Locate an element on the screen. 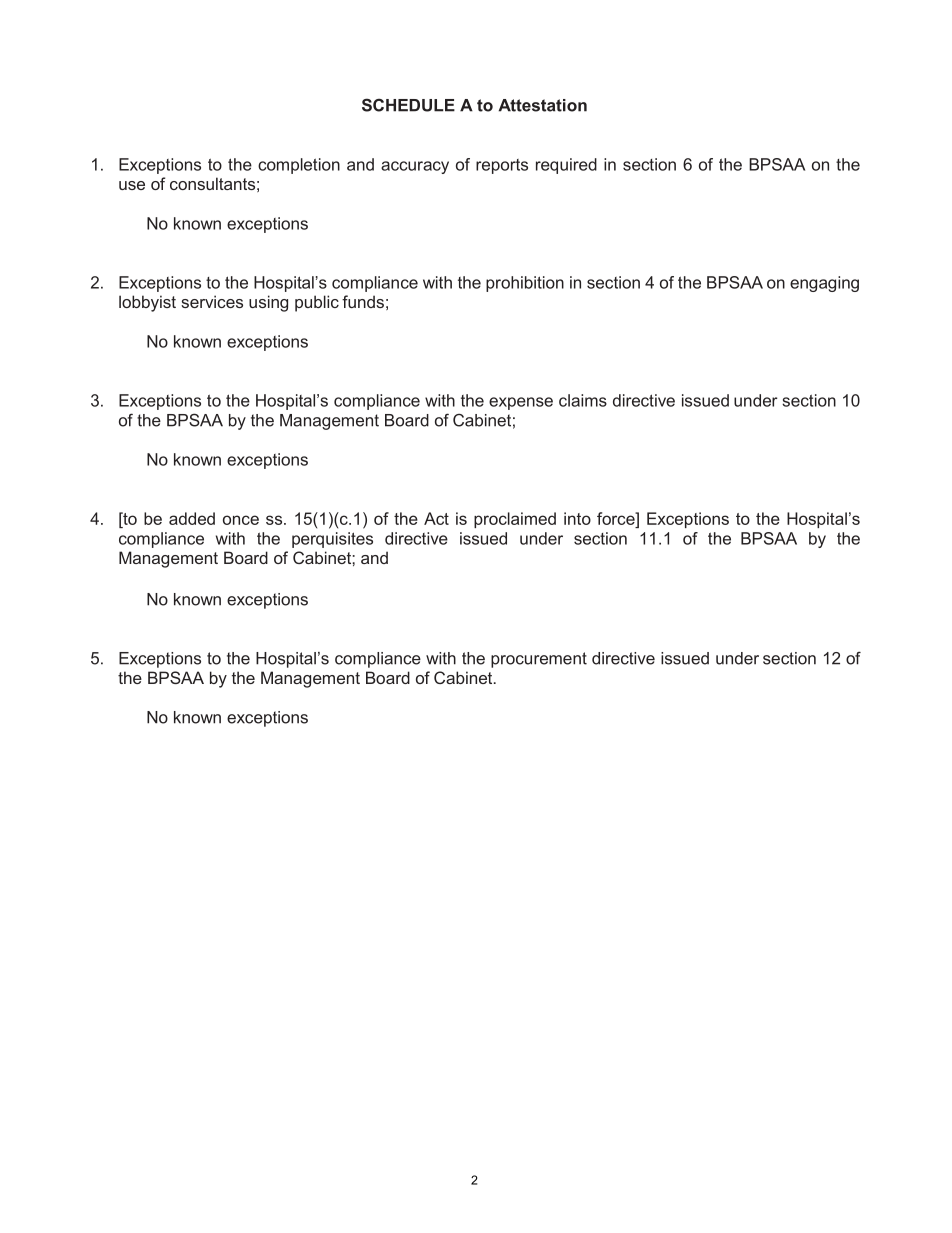 The width and height of the screenshot is (952, 1233). prohibition is located at coordinates (525, 284).
